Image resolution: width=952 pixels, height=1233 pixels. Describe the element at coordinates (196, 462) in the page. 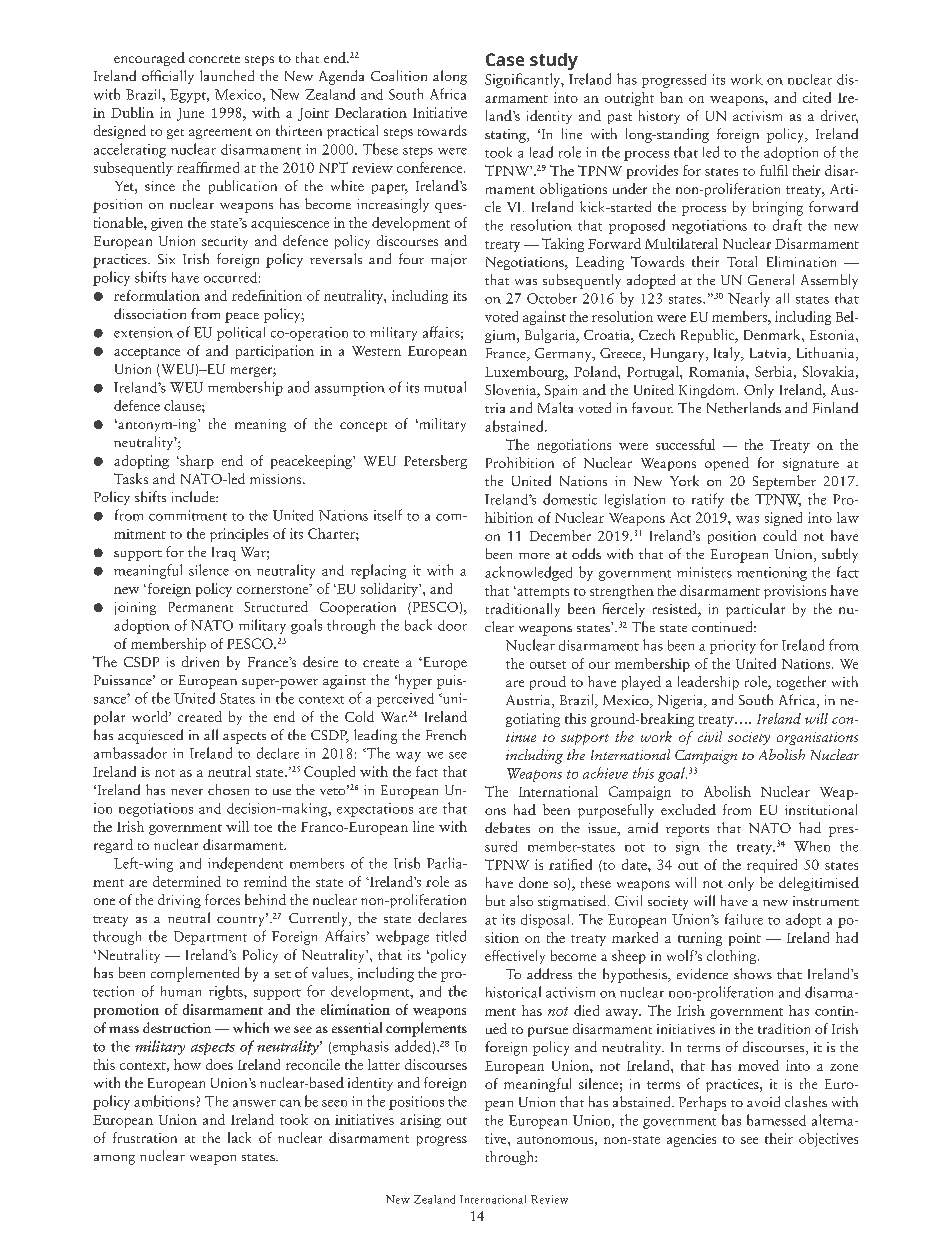

I see `sharp` at that location.
